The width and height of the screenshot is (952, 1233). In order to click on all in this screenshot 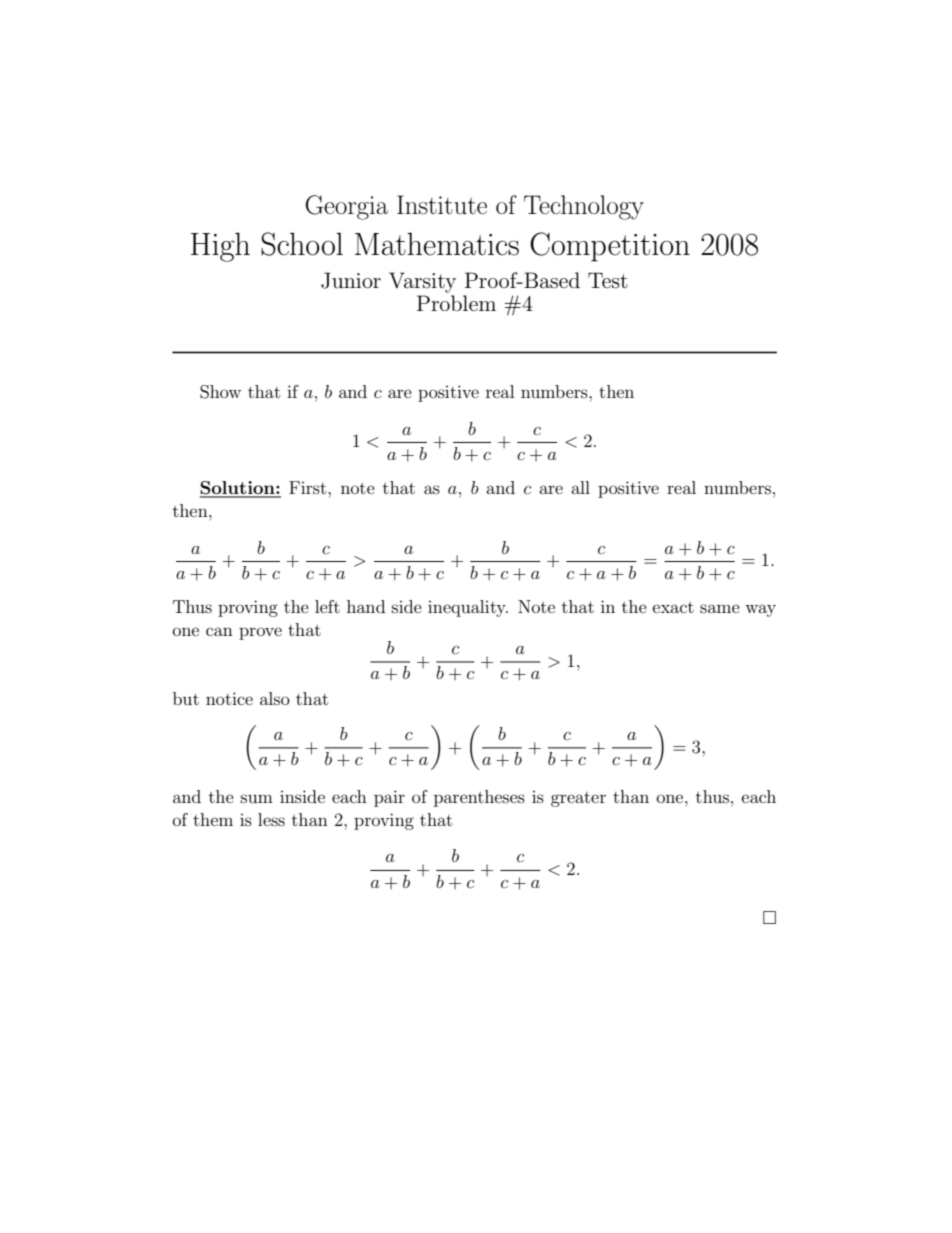, I will do `click(580, 487)`.
